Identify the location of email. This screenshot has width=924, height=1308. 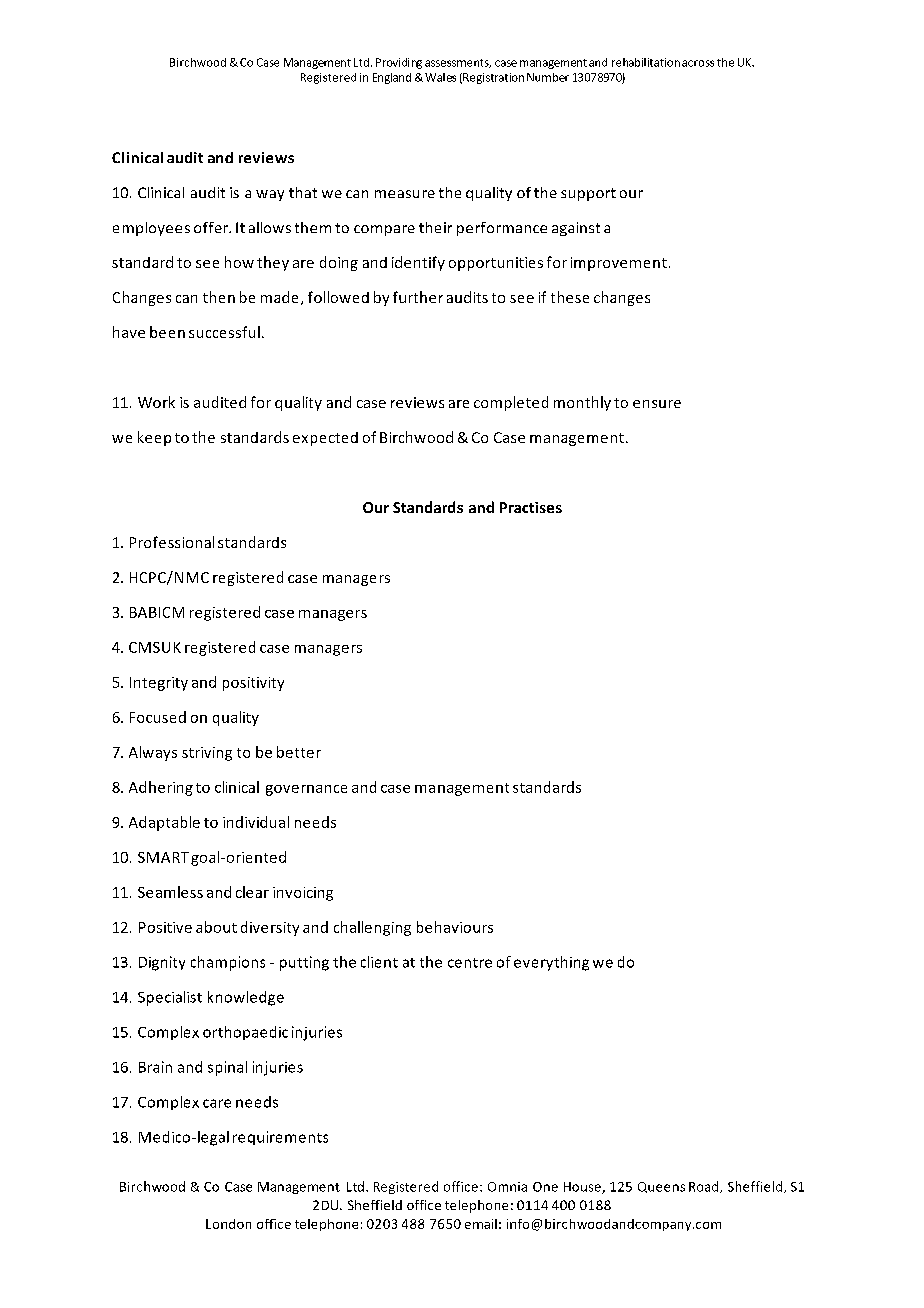
(481, 1224).
